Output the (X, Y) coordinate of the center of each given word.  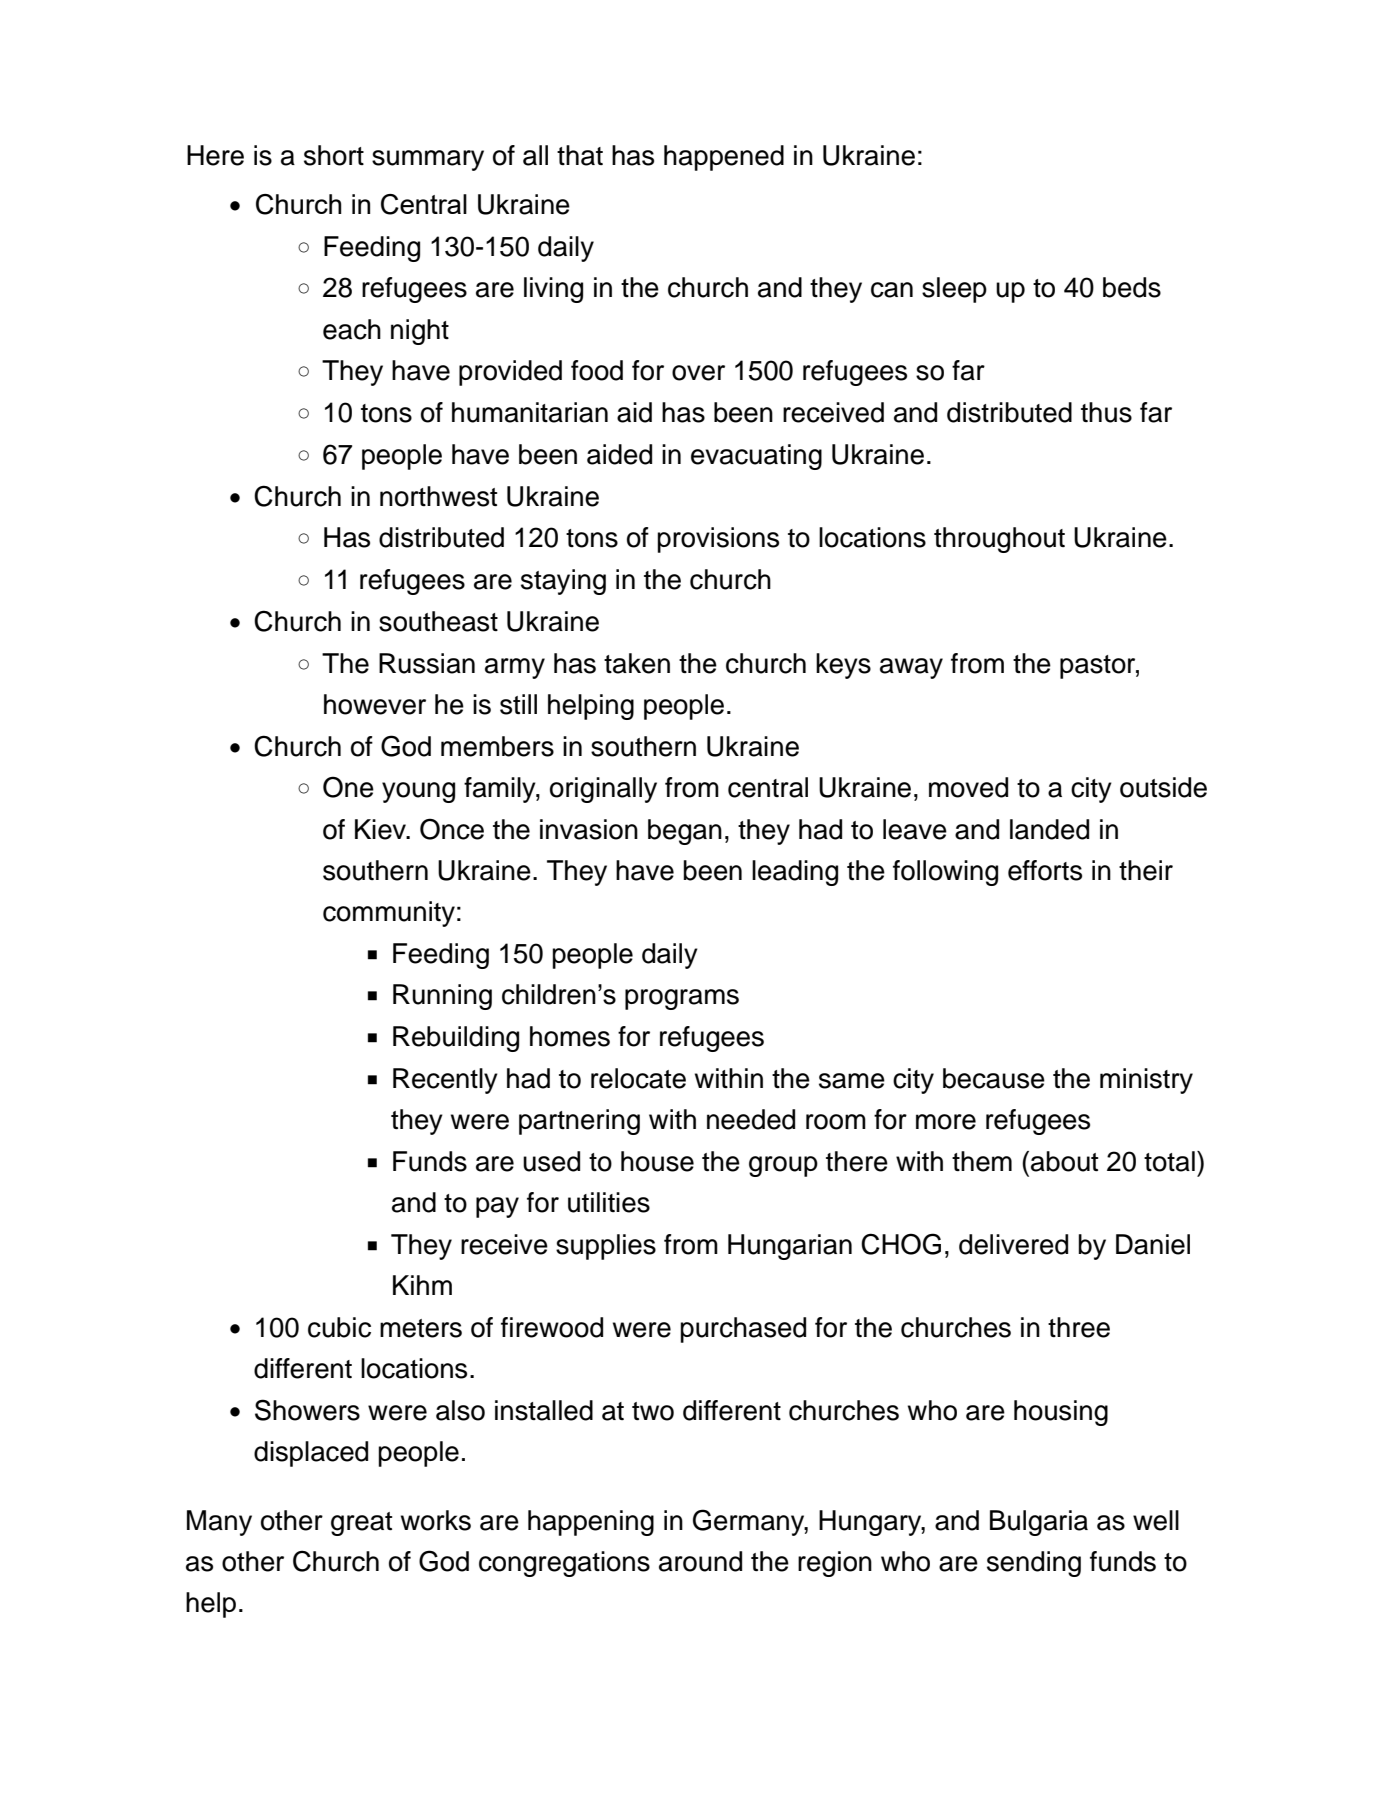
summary (428, 160)
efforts (1045, 870)
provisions (718, 540)
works (436, 1520)
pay (497, 1207)
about (1064, 1161)
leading (795, 873)
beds (1132, 287)
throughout (999, 540)
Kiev (382, 829)
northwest (438, 496)
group (783, 1166)
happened (724, 158)
